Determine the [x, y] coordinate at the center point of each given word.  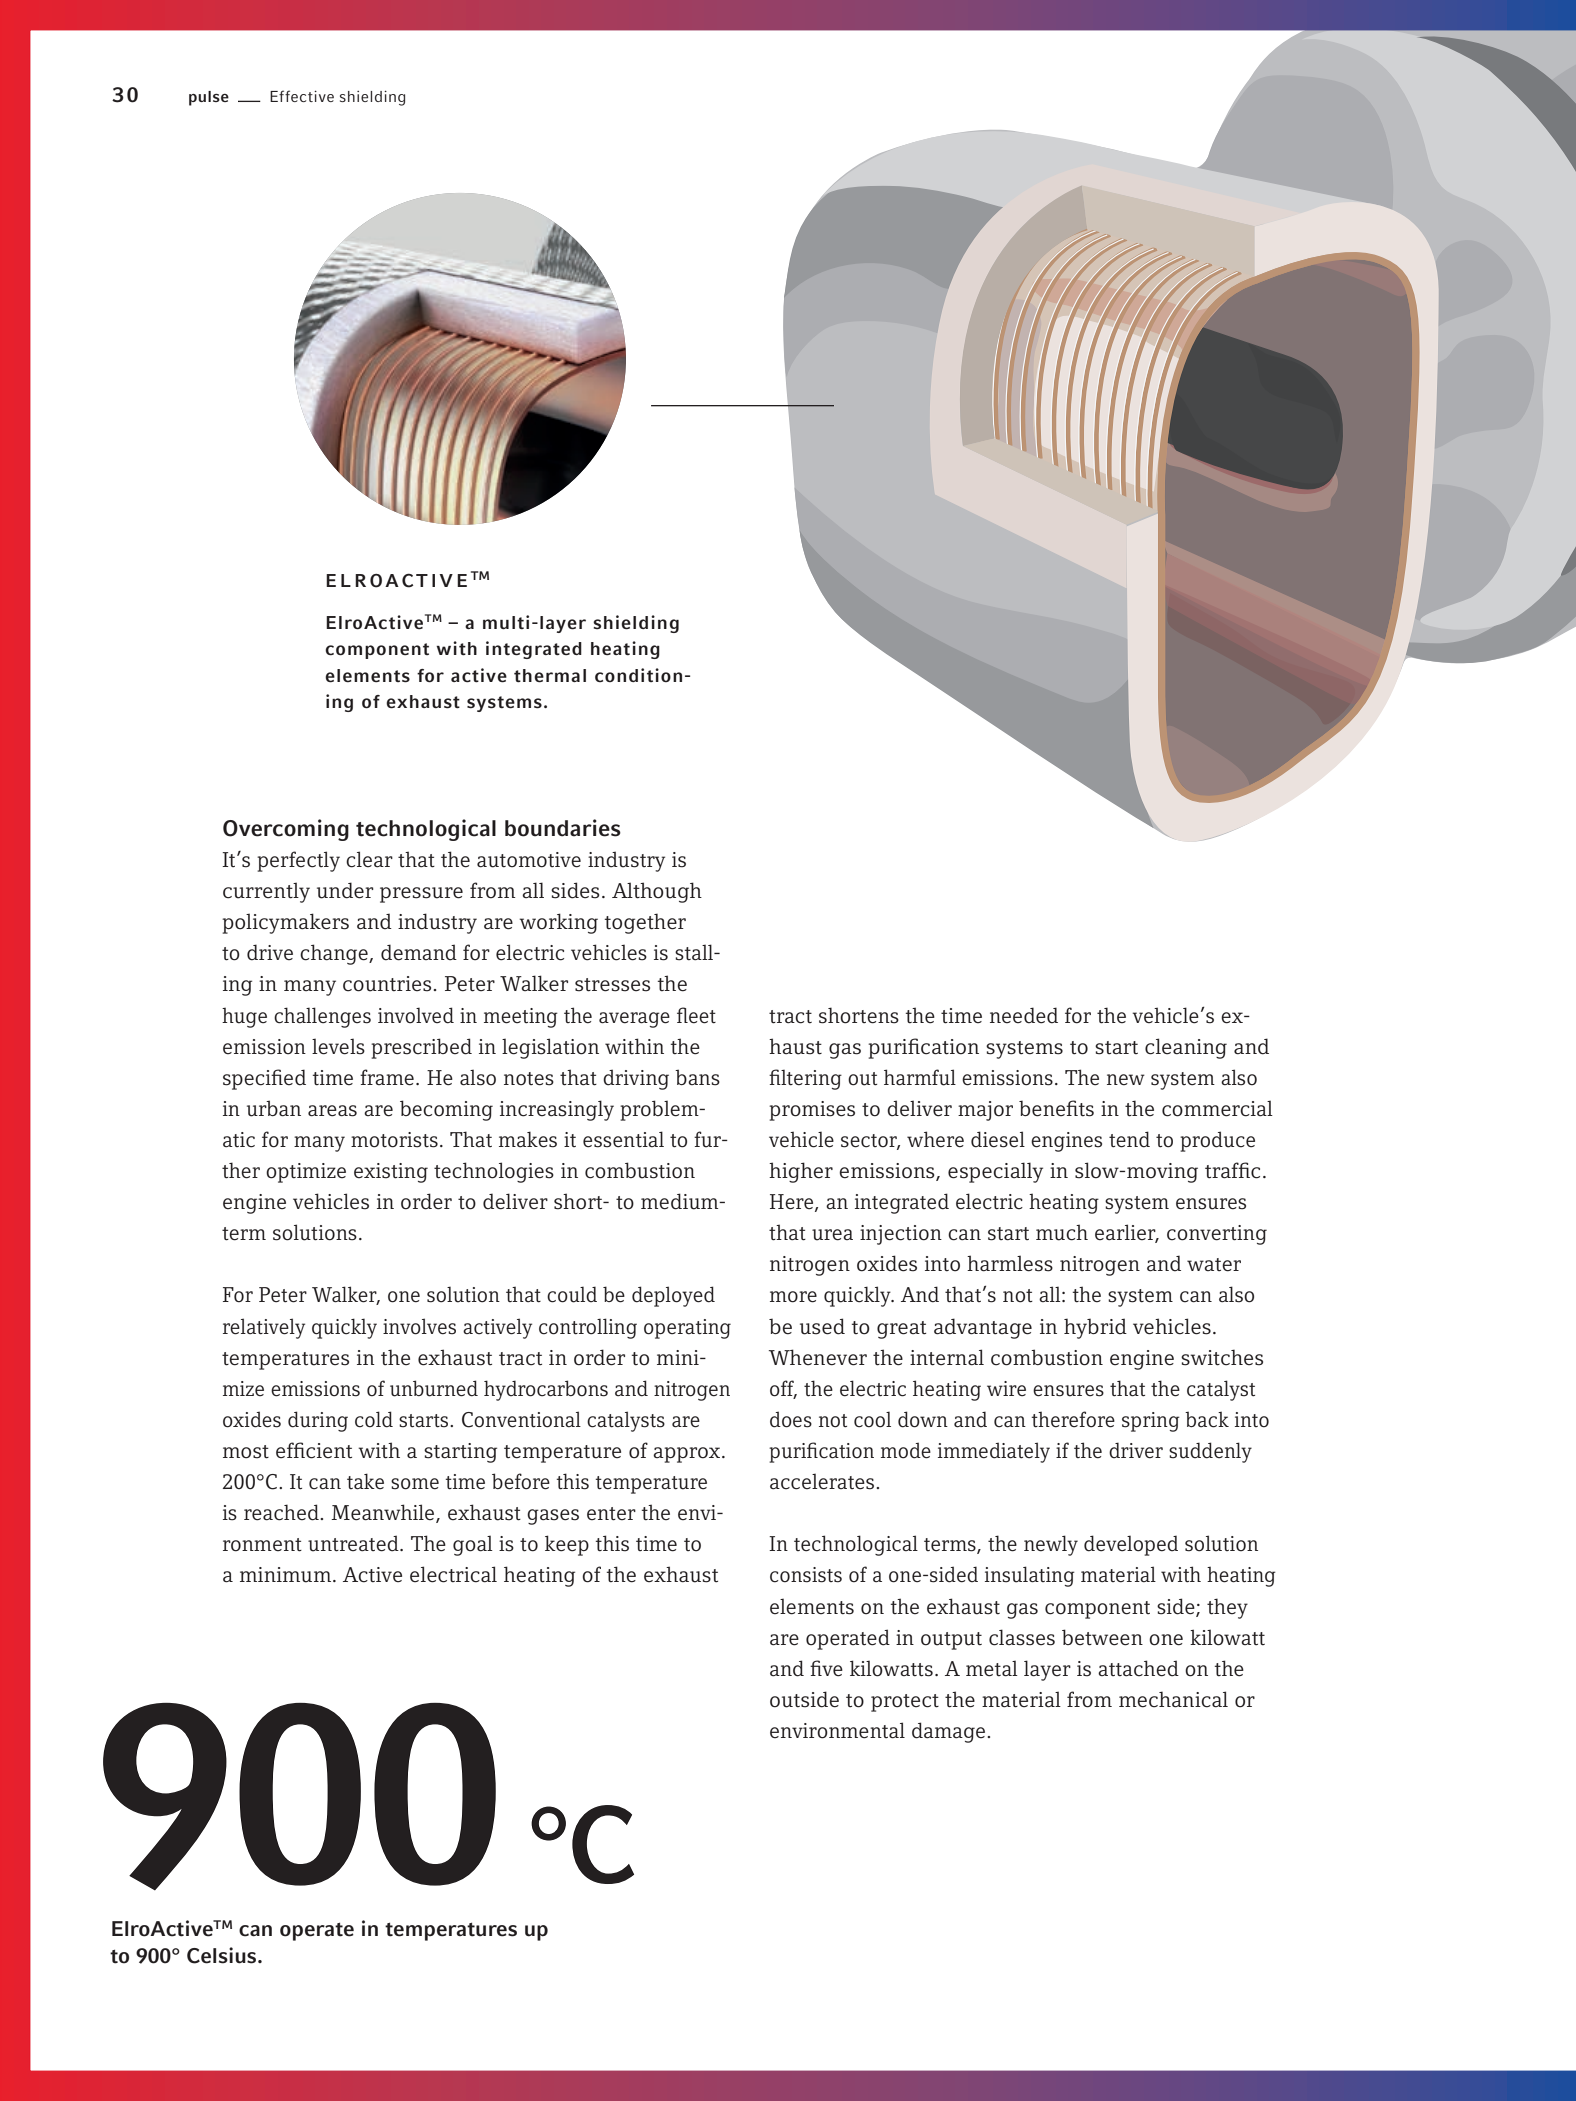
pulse [209, 98]
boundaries [563, 828]
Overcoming [286, 830]
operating [687, 1329]
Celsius [223, 1955]
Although [657, 892]
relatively [264, 1328]
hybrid [1095, 1328]
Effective [302, 96]
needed [1024, 1015]
